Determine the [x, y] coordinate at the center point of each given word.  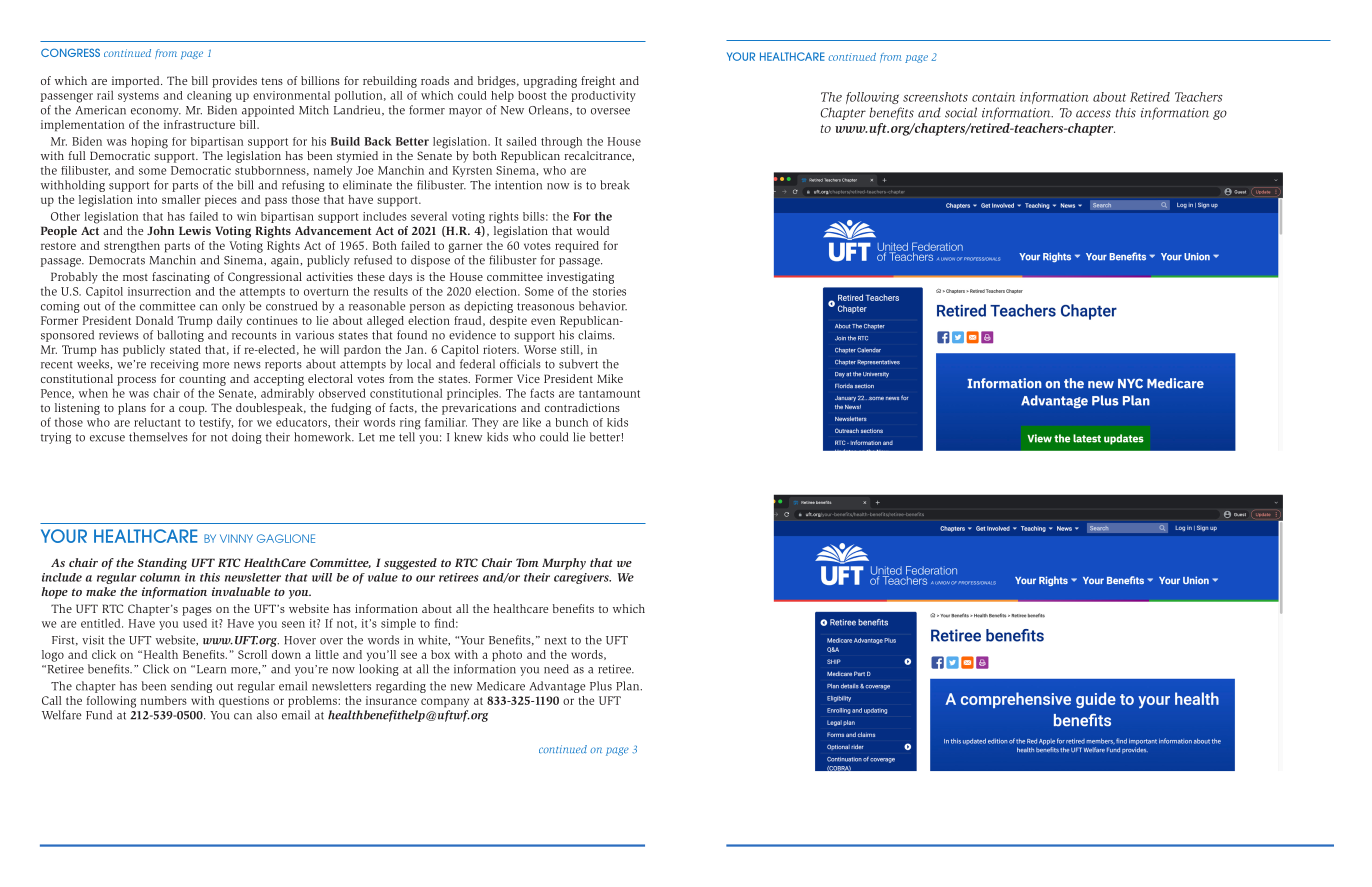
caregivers [582, 578]
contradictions [582, 407]
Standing [162, 564]
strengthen [132, 247]
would [593, 230]
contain [993, 97]
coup [193, 410]
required [577, 246]
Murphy [564, 564]
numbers [164, 700]
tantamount [609, 394]
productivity [603, 96]
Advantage [558, 687]
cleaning [209, 97]
